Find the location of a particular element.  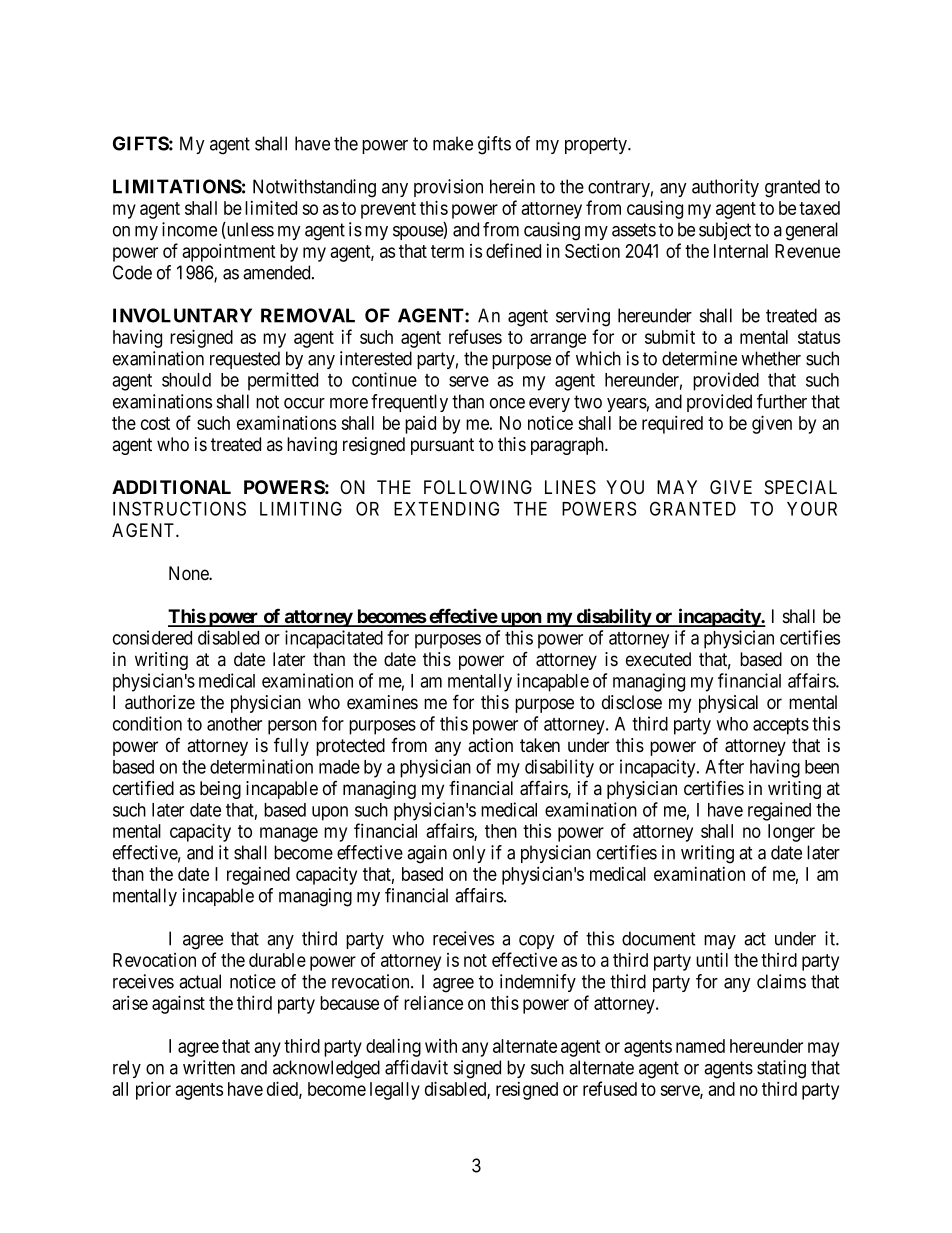

written is located at coordinates (209, 1067).
